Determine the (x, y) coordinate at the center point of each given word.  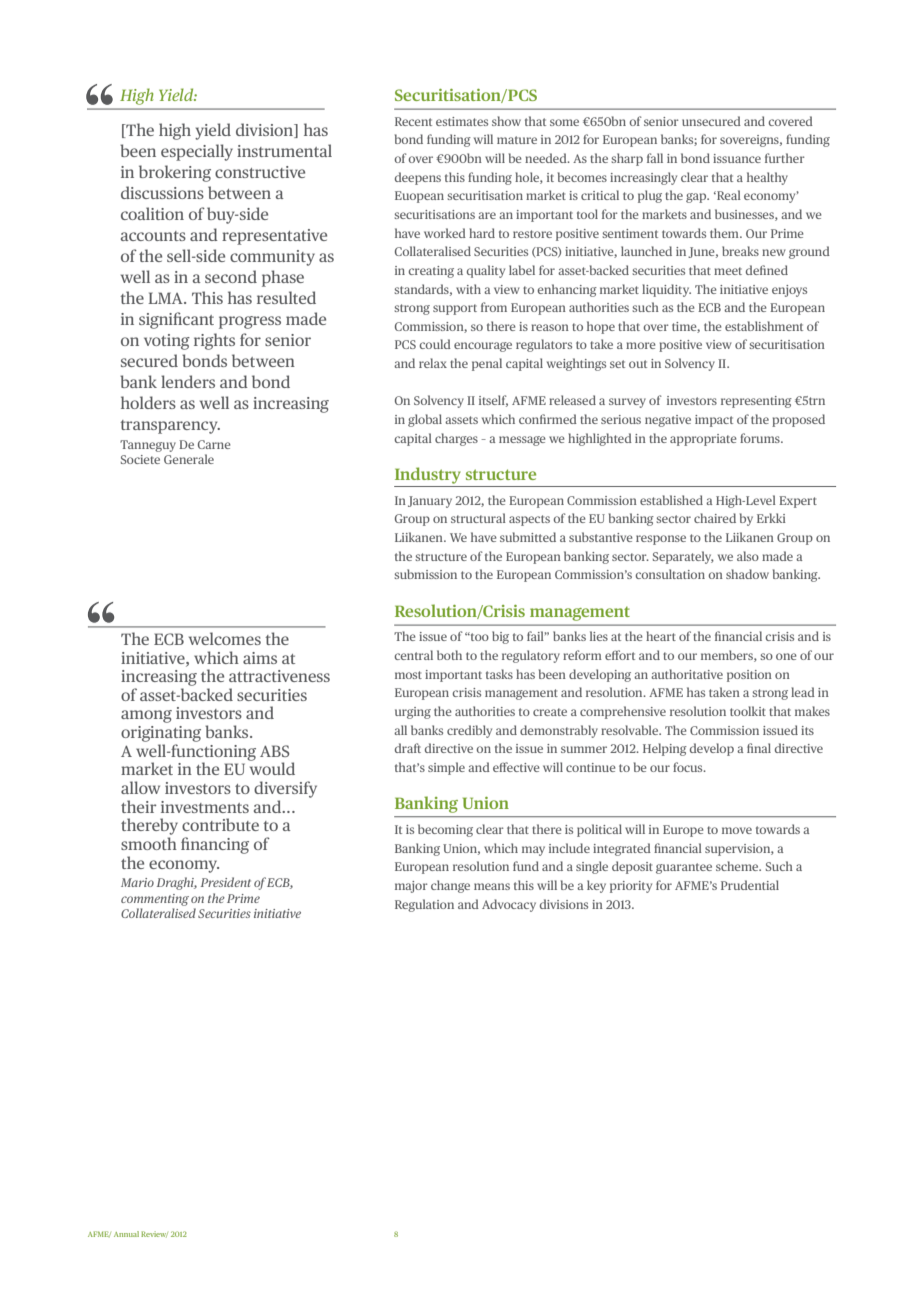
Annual (126, 1234)
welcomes (225, 638)
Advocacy (509, 905)
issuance (737, 158)
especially (197, 152)
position (749, 676)
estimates (462, 121)
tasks (499, 674)
